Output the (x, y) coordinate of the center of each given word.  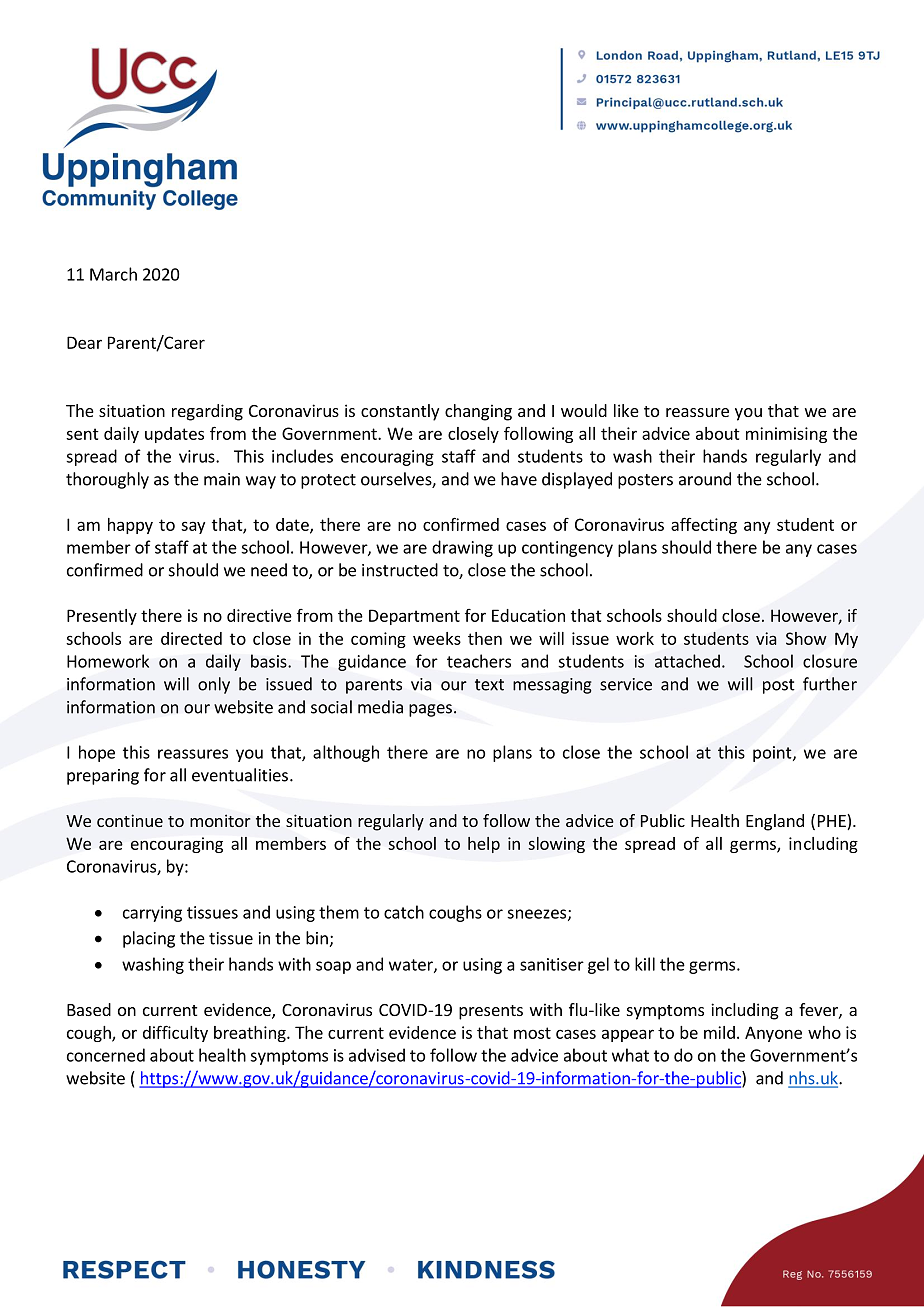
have (519, 479)
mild (719, 1032)
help (484, 845)
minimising (786, 435)
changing (478, 412)
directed (191, 638)
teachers (479, 661)
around (705, 479)
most (532, 1033)
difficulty (175, 1033)
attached (687, 661)
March (113, 274)
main (222, 479)
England (775, 822)
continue (130, 820)
